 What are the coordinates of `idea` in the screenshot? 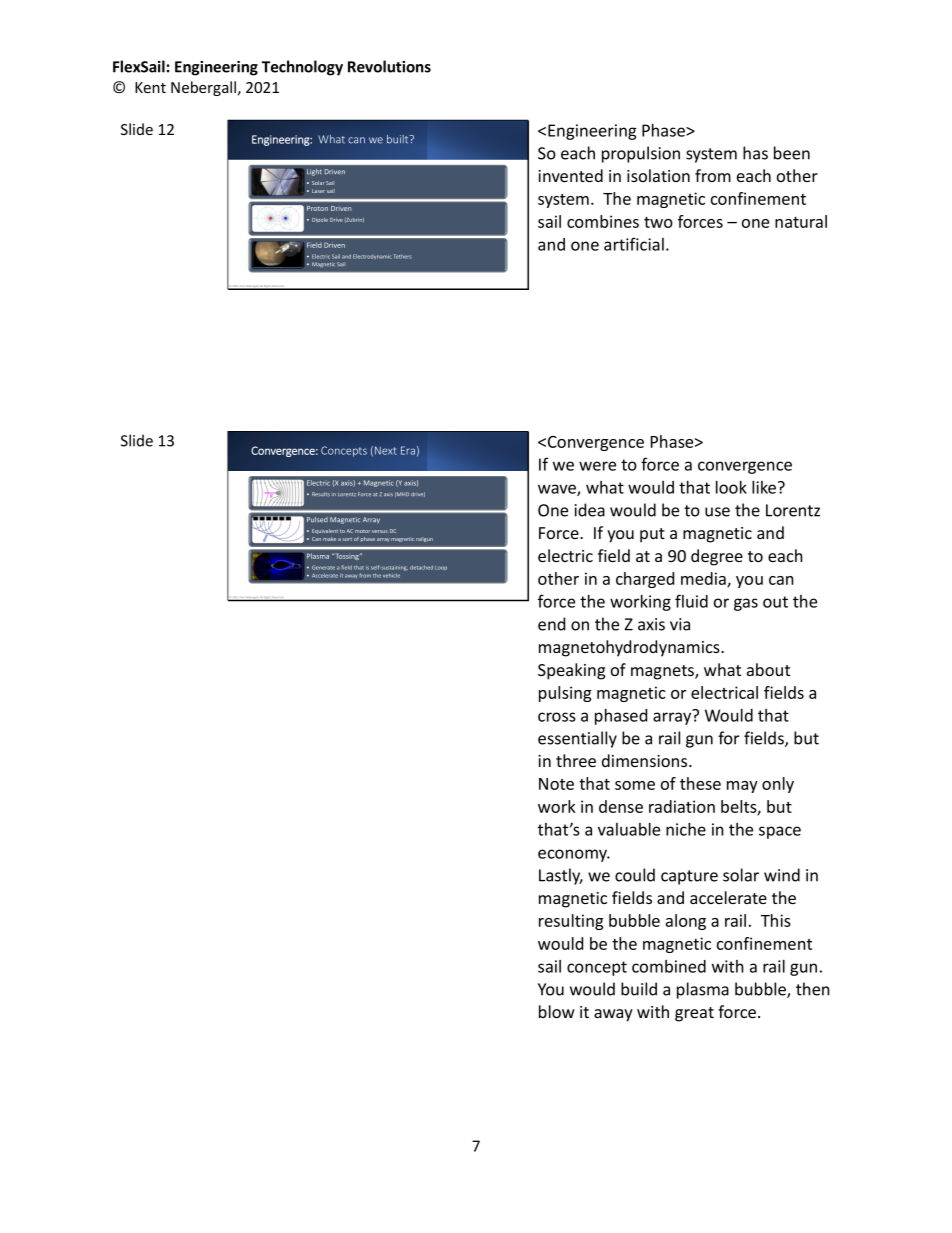 It's located at (590, 510).
